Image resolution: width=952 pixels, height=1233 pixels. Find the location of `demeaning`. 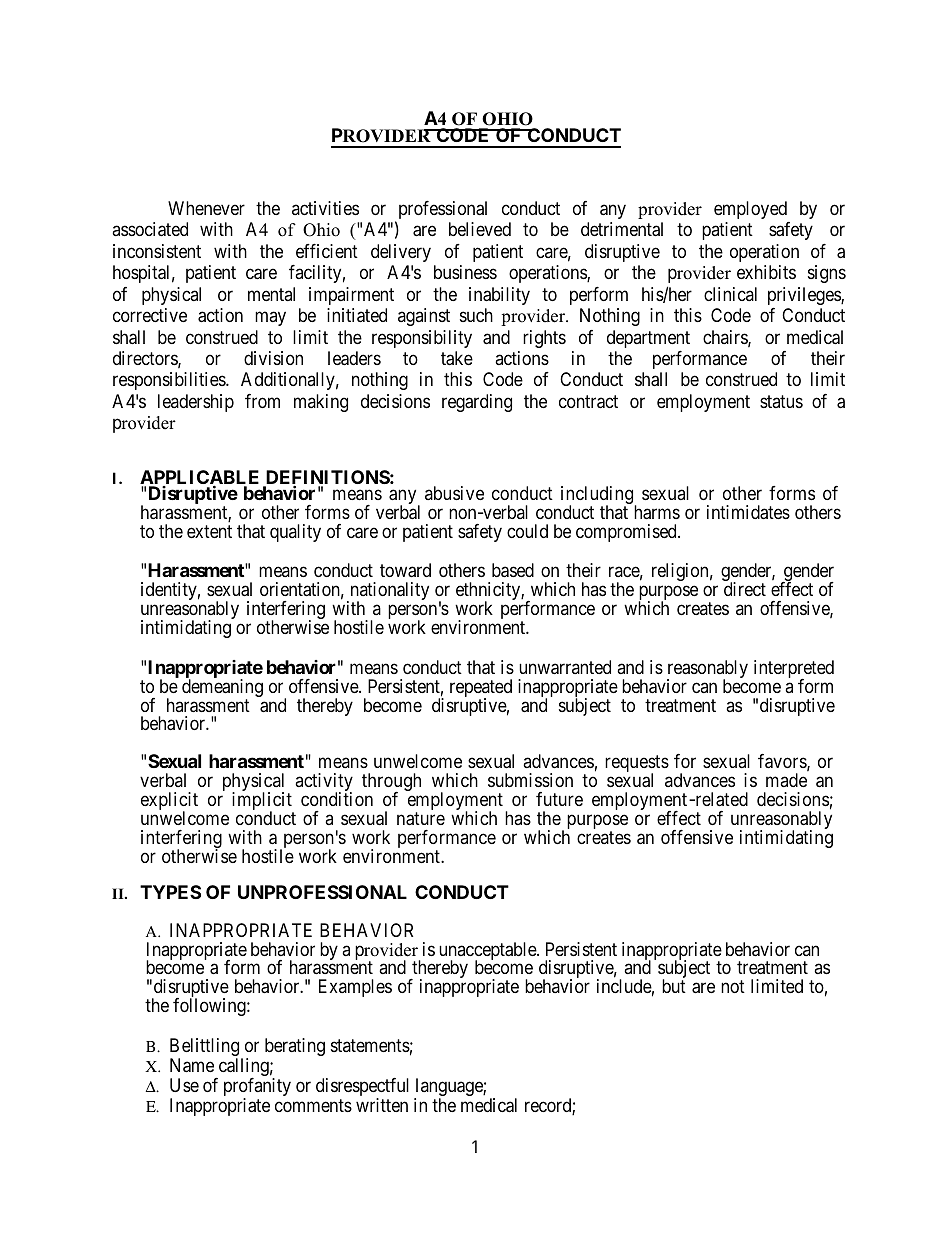

demeaning is located at coordinates (222, 689).
